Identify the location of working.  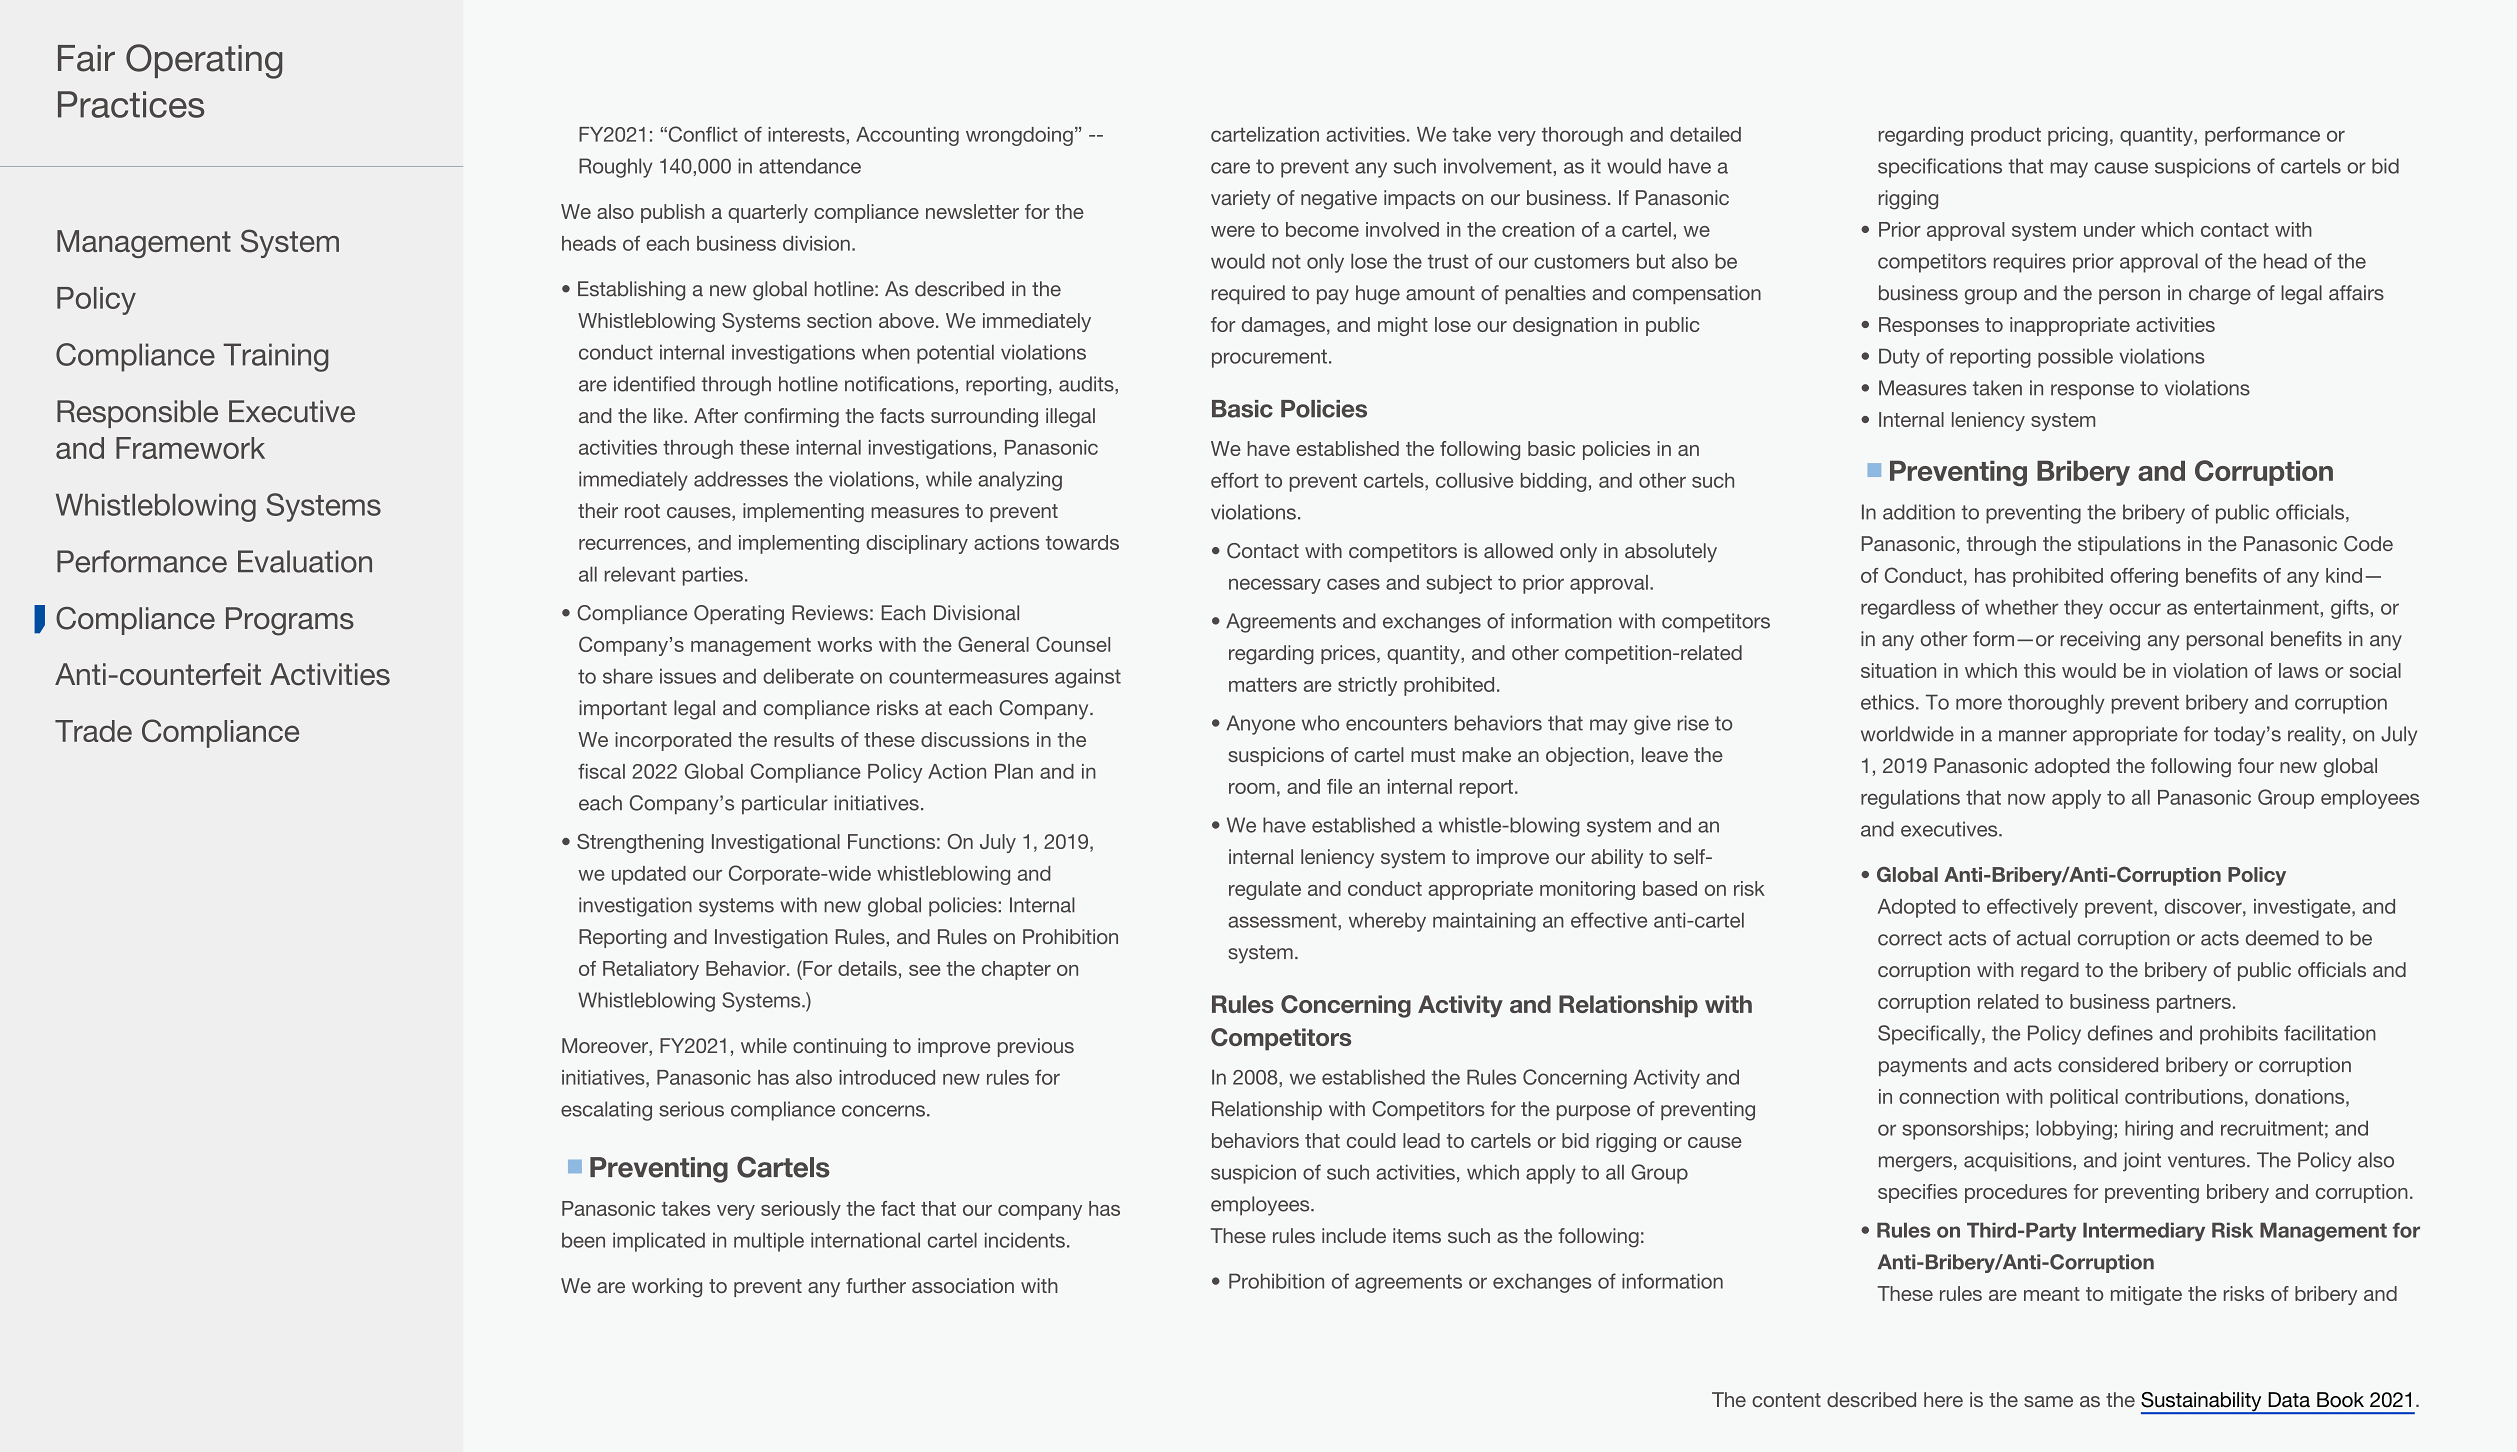
(667, 1288).
